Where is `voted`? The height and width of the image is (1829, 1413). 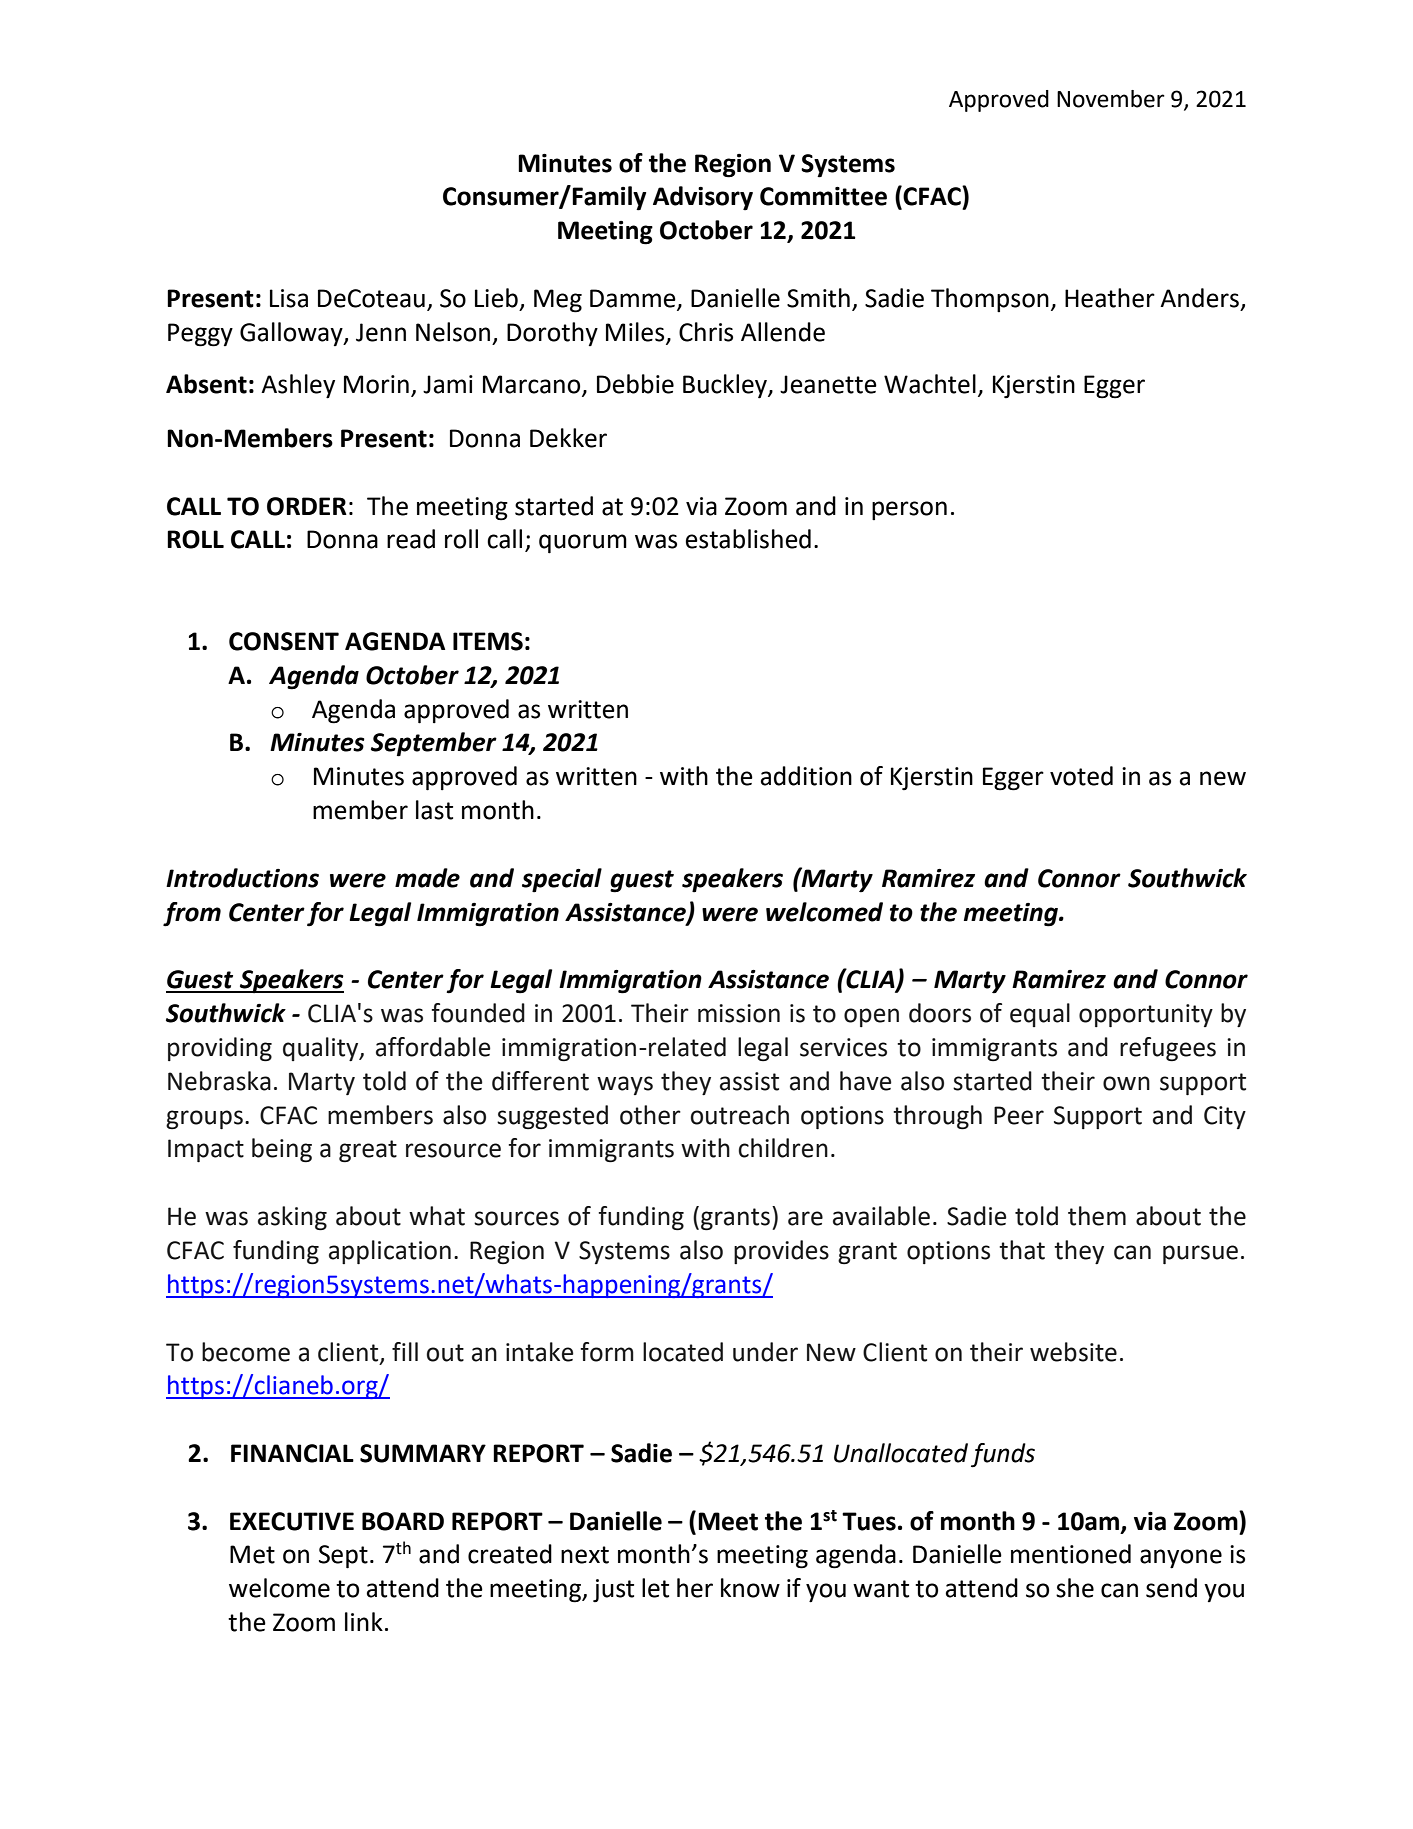 voted is located at coordinates (1081, 776).
